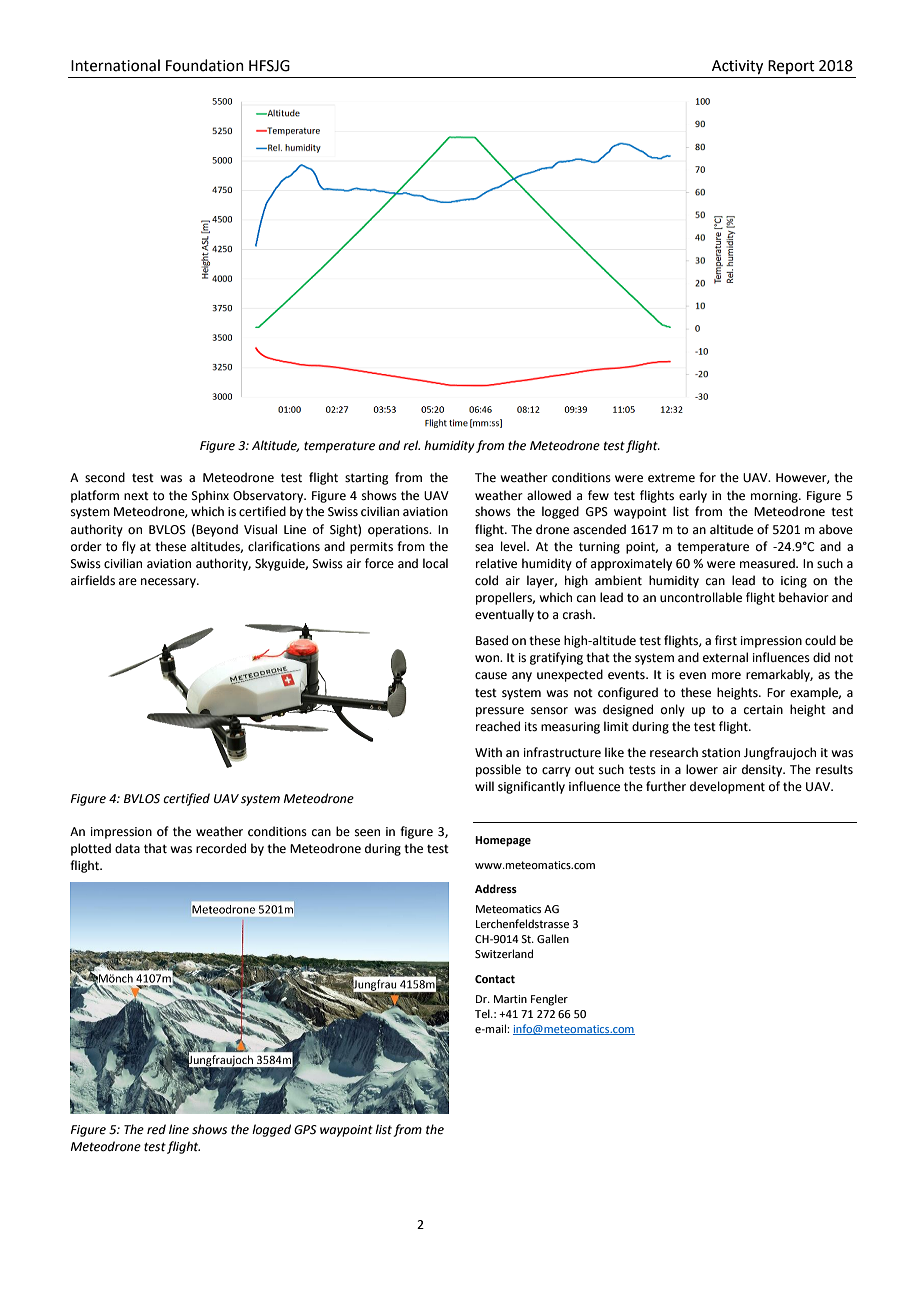 This image has width=924, height=1308. I want to click on Activity, so click(737, 67).
